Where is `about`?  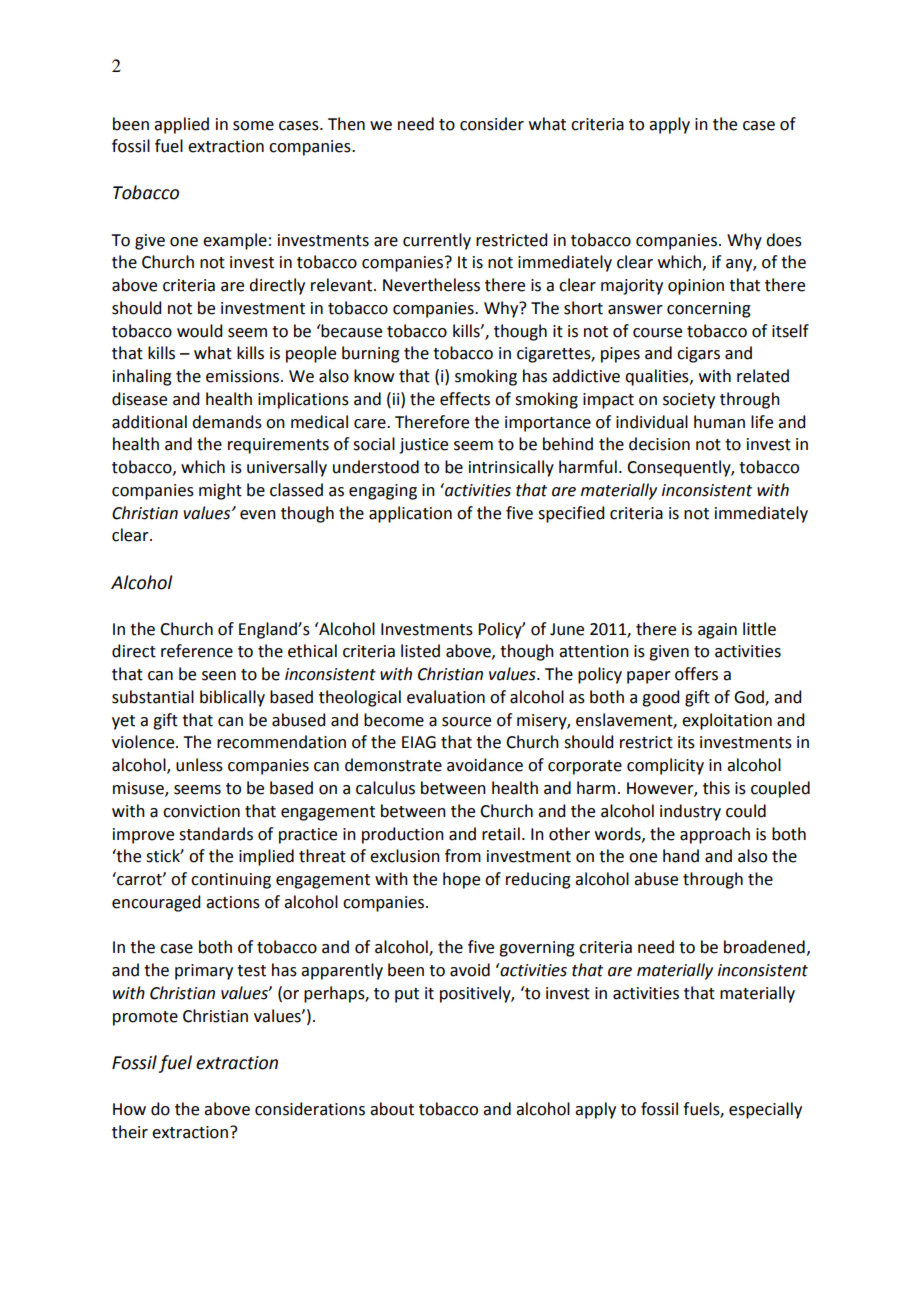 about is located at coordinates (392, 1109).
